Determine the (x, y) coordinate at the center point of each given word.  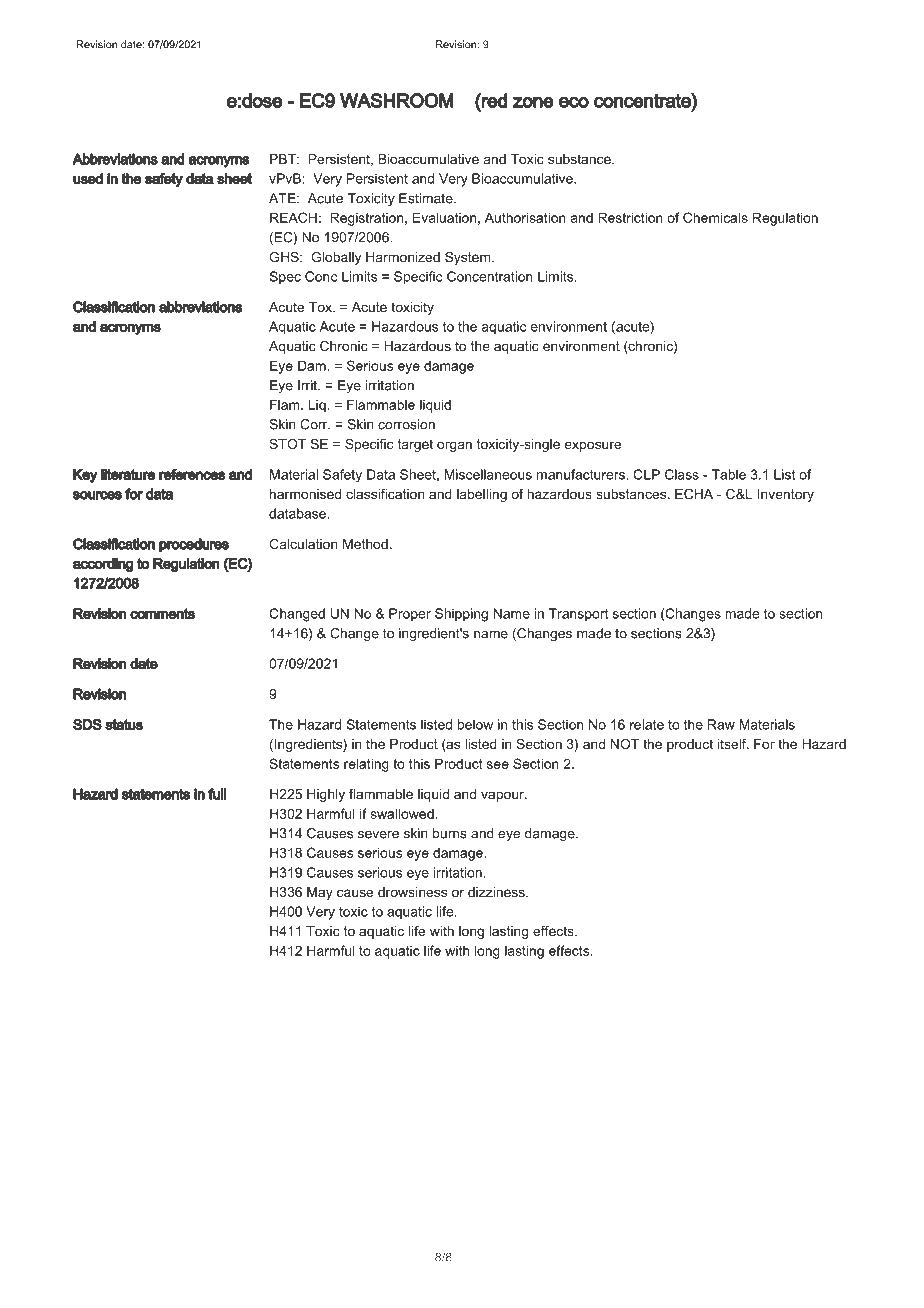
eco (574, 102)
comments (162, 614)
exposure (593, 446)
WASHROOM (397, 100)
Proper (410, 615)
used (88, 179)
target (415, 445)
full (217, 794)
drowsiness (412, 892)
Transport (578, 615)
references (192, 474)
